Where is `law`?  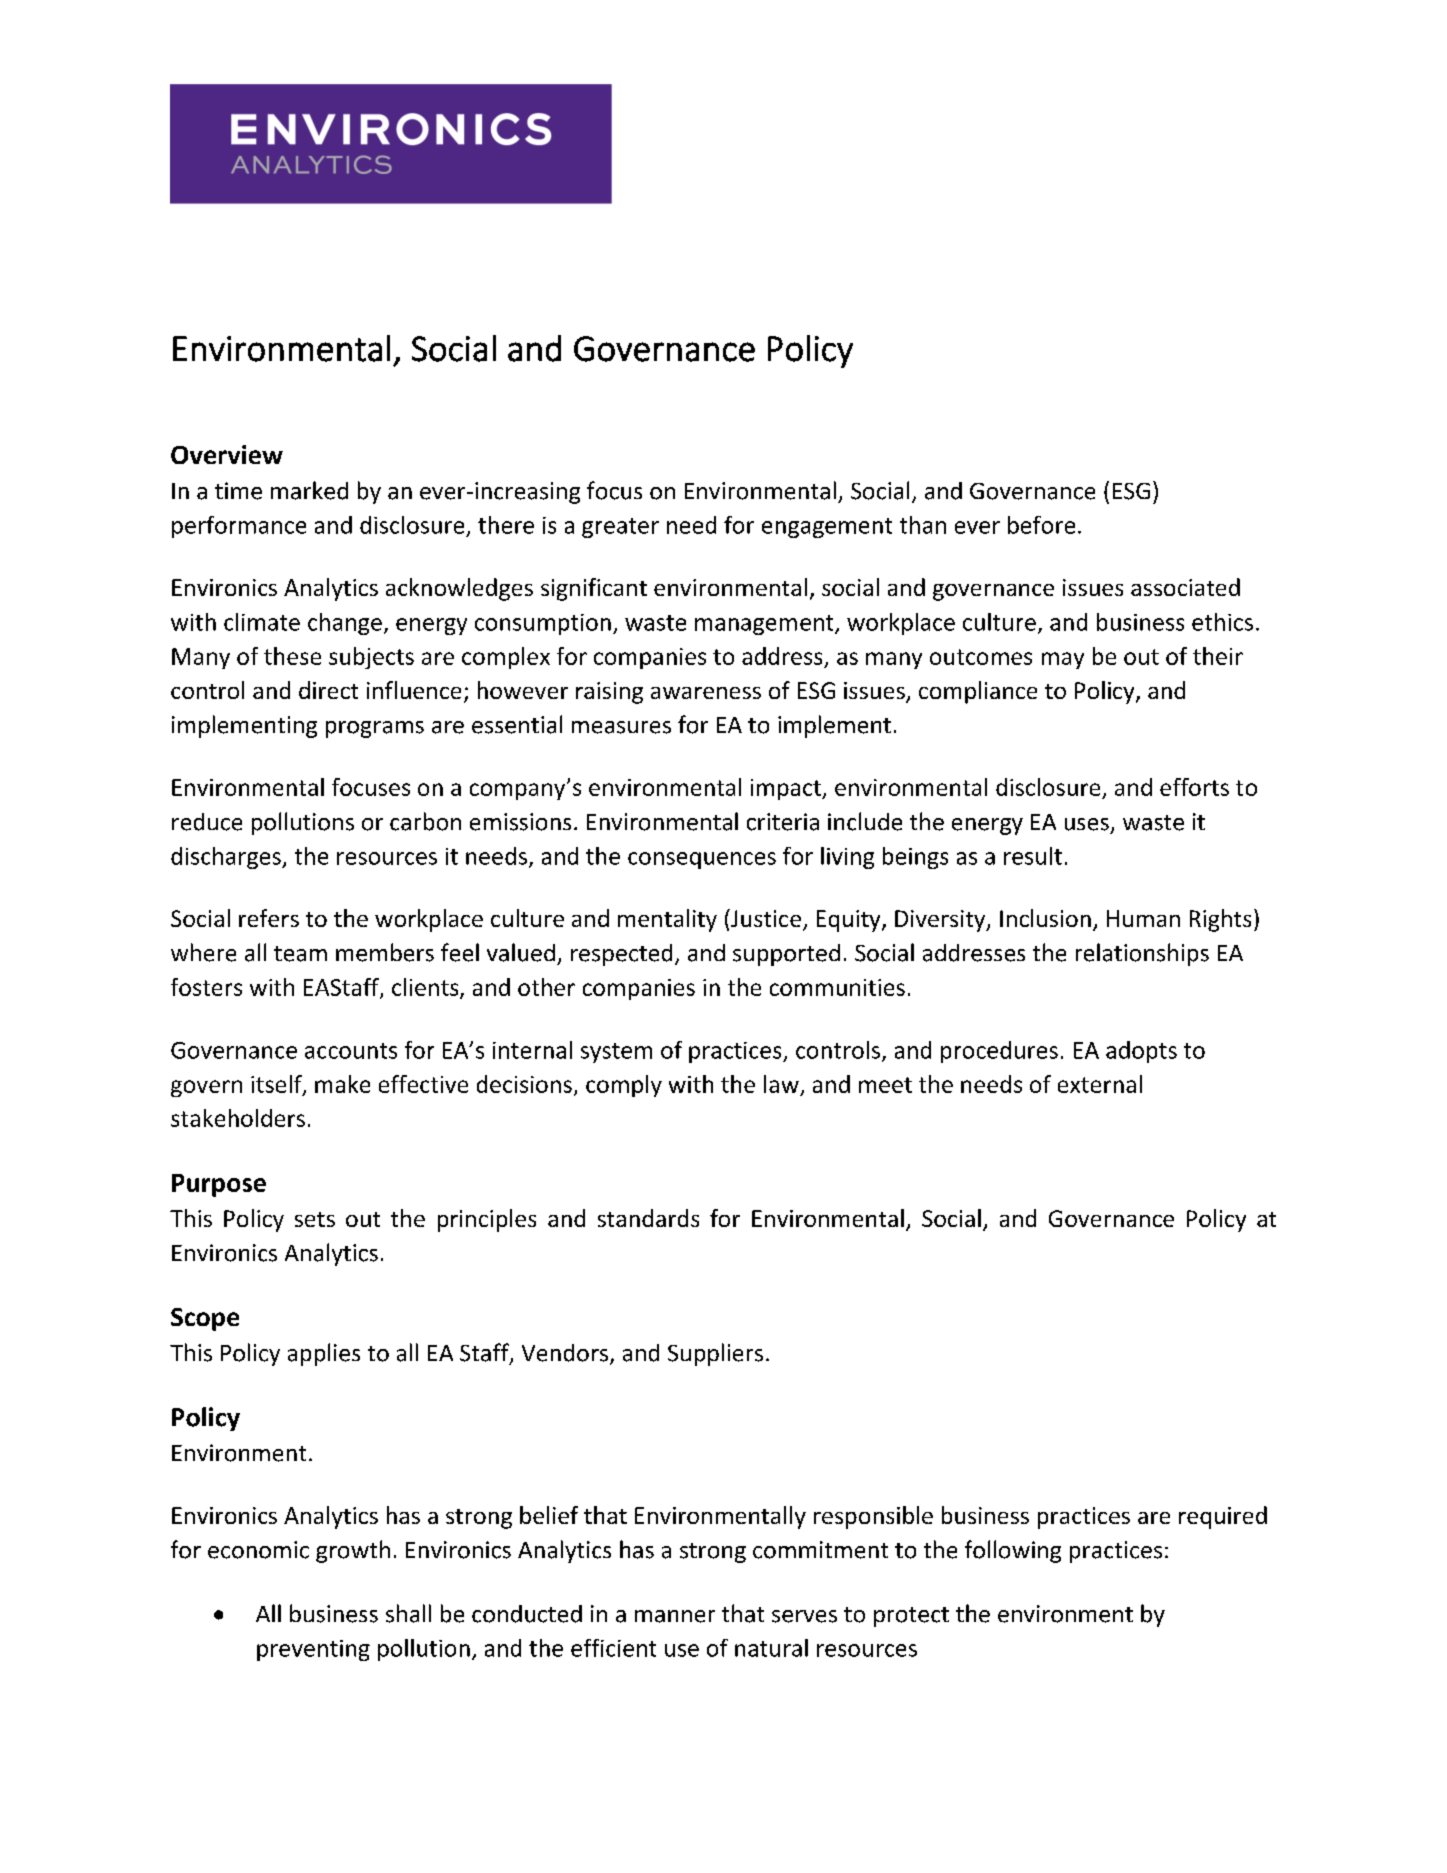 law is located at coordinates (781, 1084).
